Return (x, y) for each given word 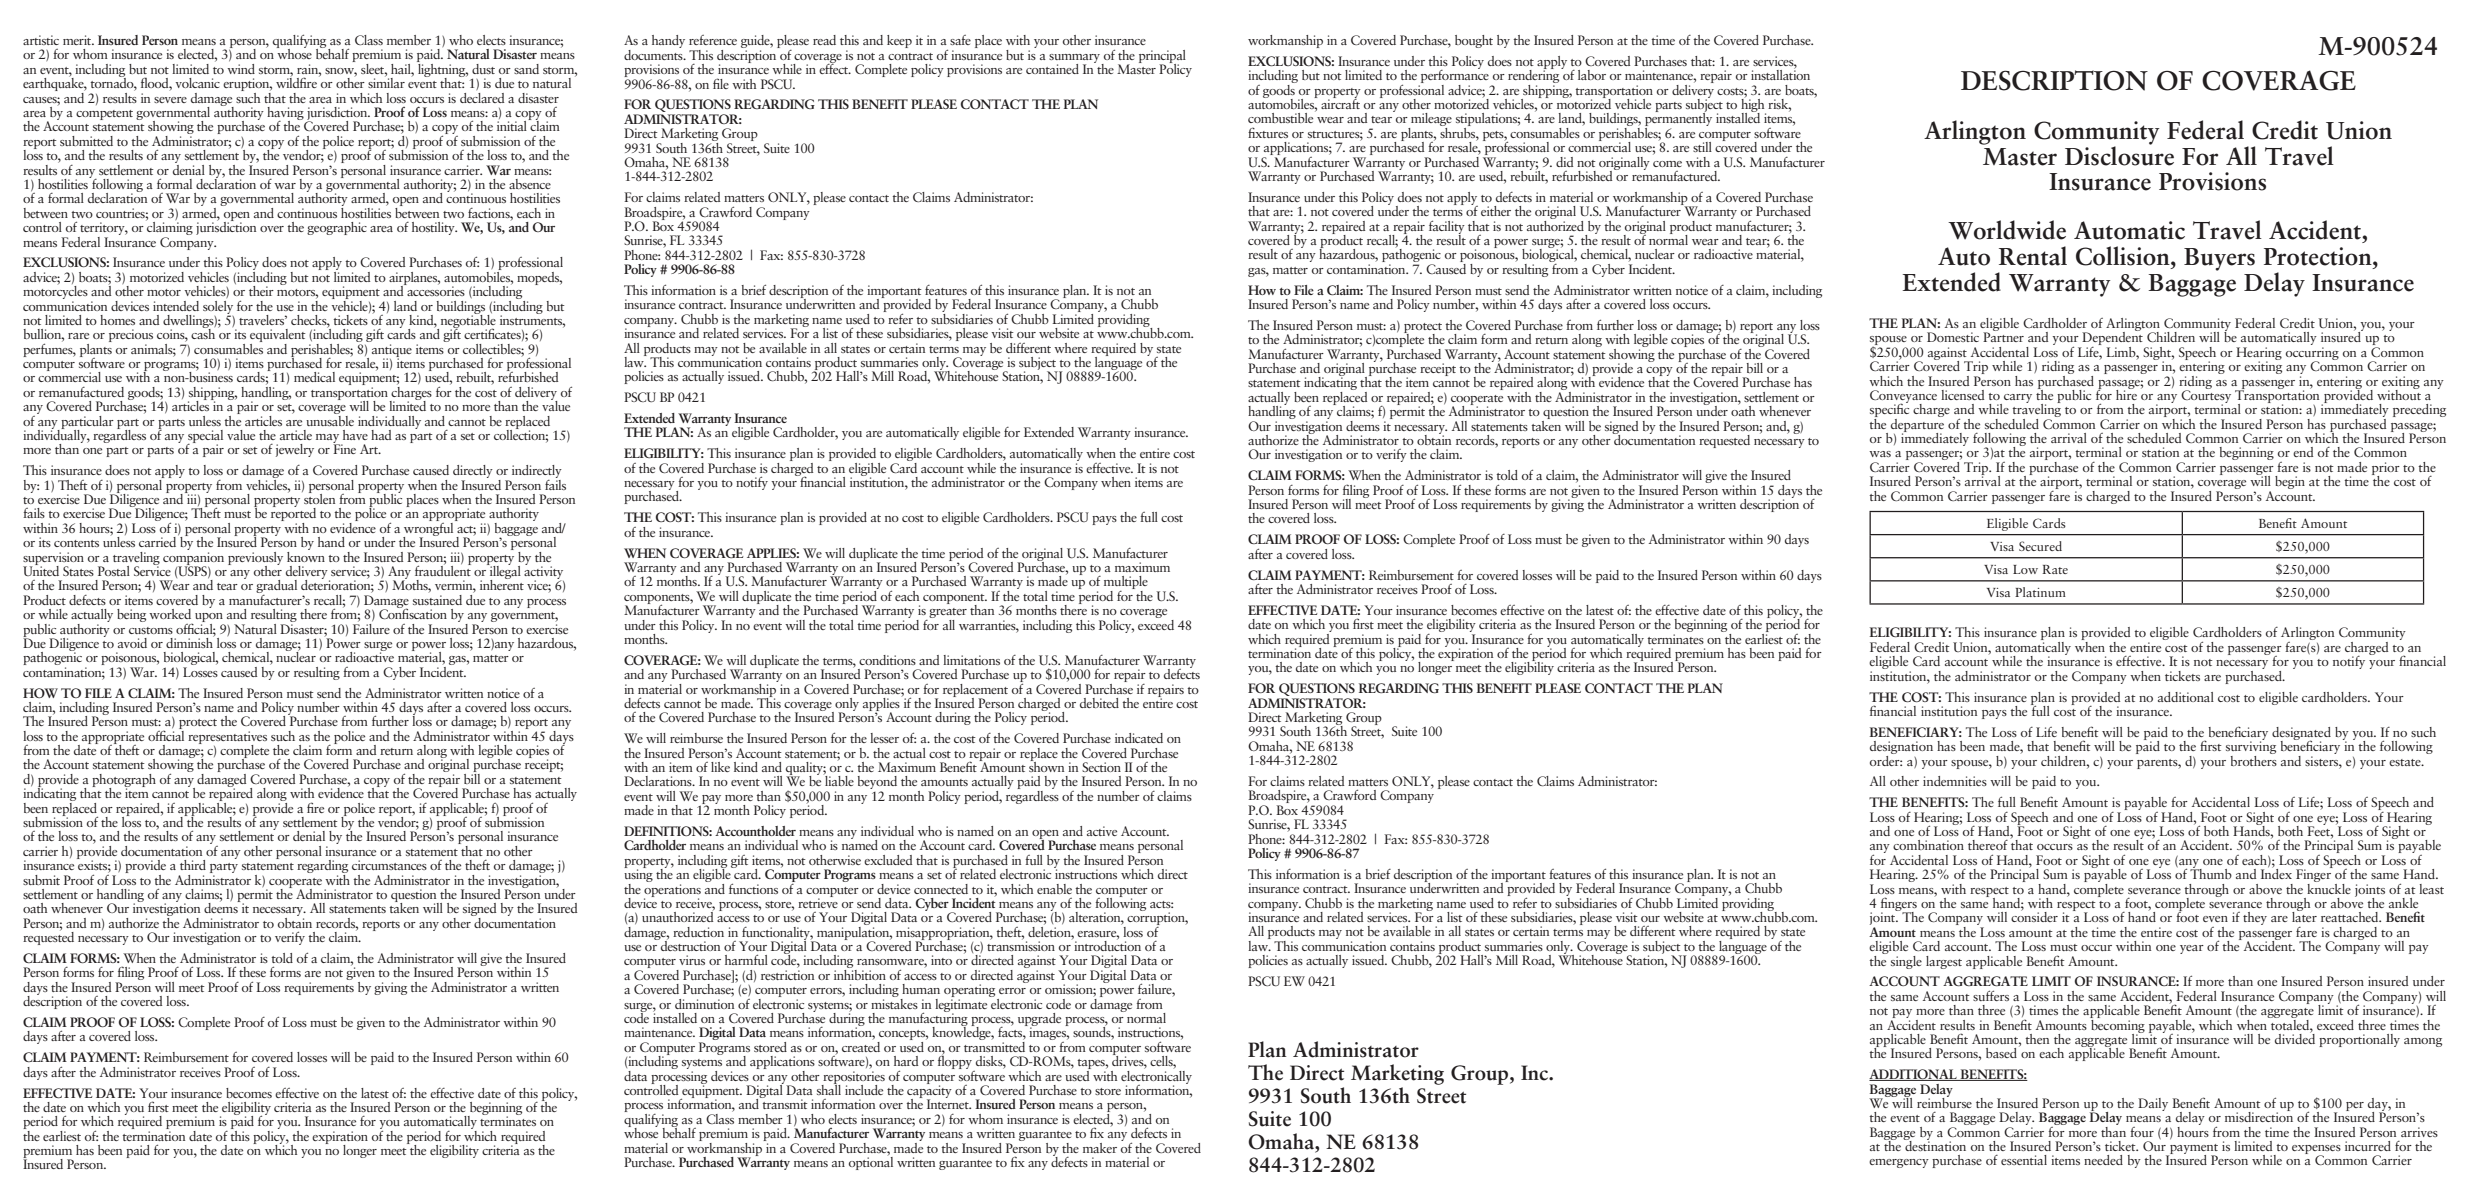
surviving (2251, 748)
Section (1101, 767)
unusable (330, 419)
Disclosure (2119, 155)
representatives (227, 738)
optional (871, 1162)
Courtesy (2206, 396)
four (2142, 1132)
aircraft (1340, 102)
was (1880, 454)
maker (1100, 1148)
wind (241, 67)
